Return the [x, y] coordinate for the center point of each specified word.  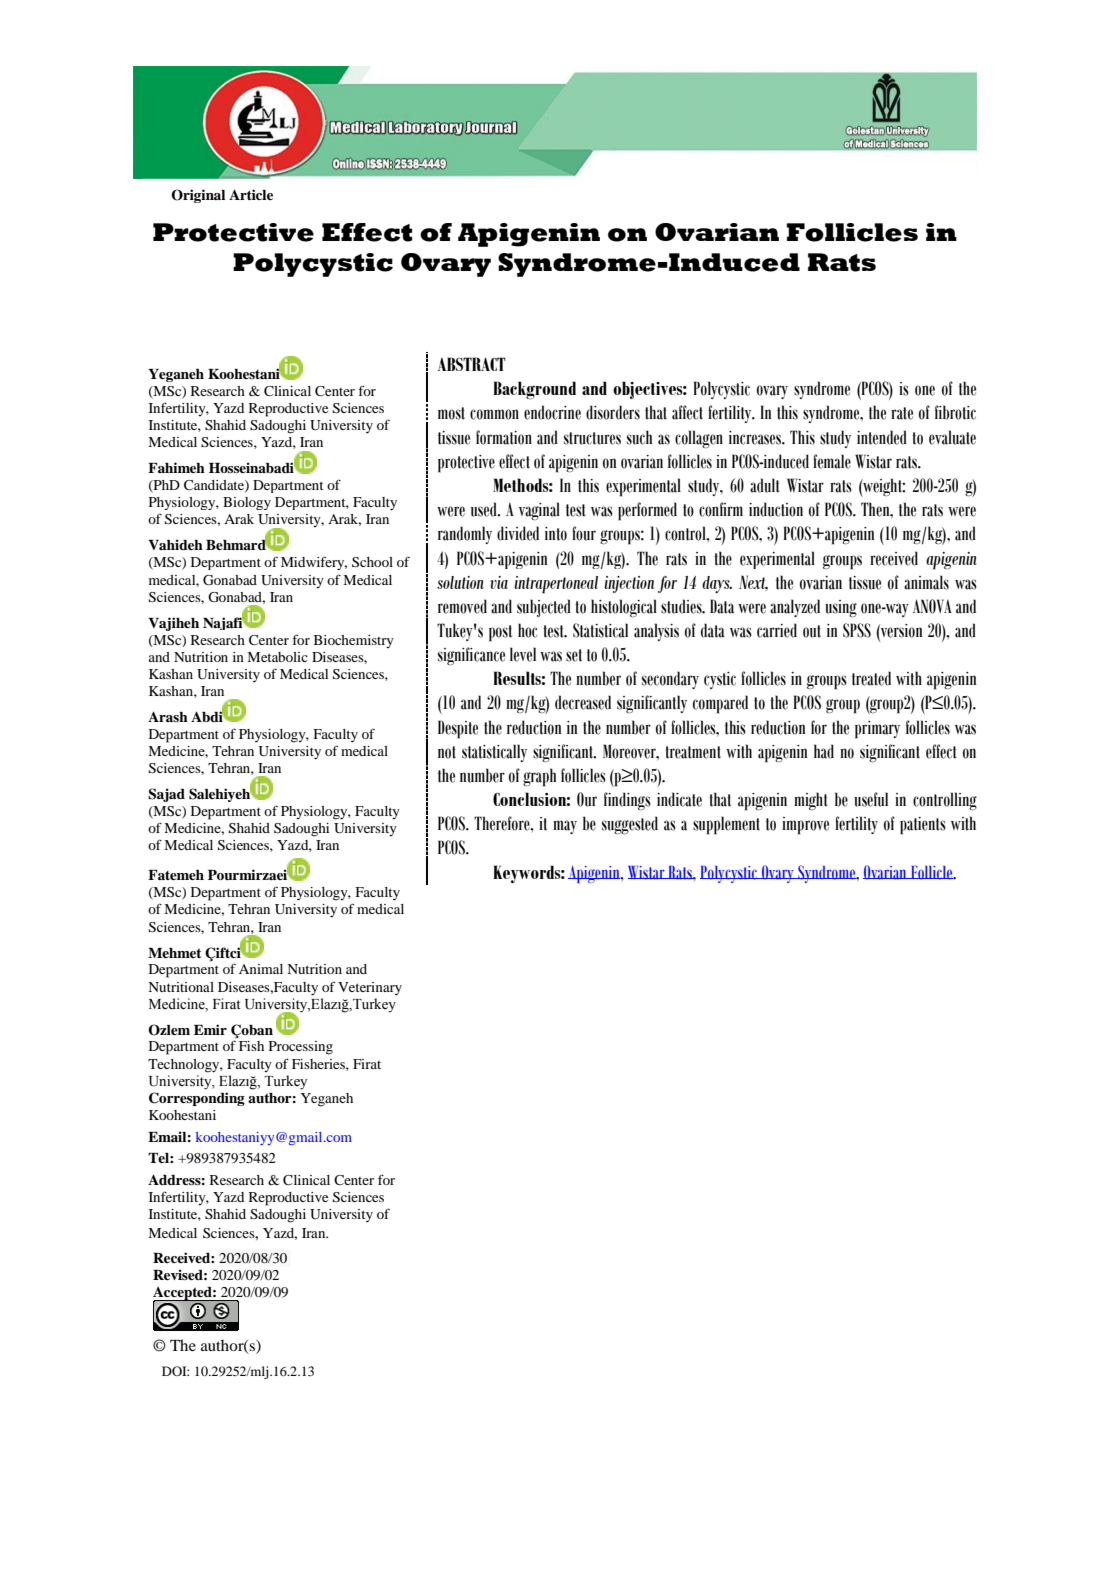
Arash [168, 717]
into [556, 534]
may [565, 827]
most [451, 413]
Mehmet [174, 953]
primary [877, 730]
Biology [247, 503]
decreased [583, 702]
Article [251, 194]
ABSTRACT [472, 364]
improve [805, 826]
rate [902, 413]
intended [882, 437]
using [841, 609]
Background [534, 390]
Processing [301, 1048]
